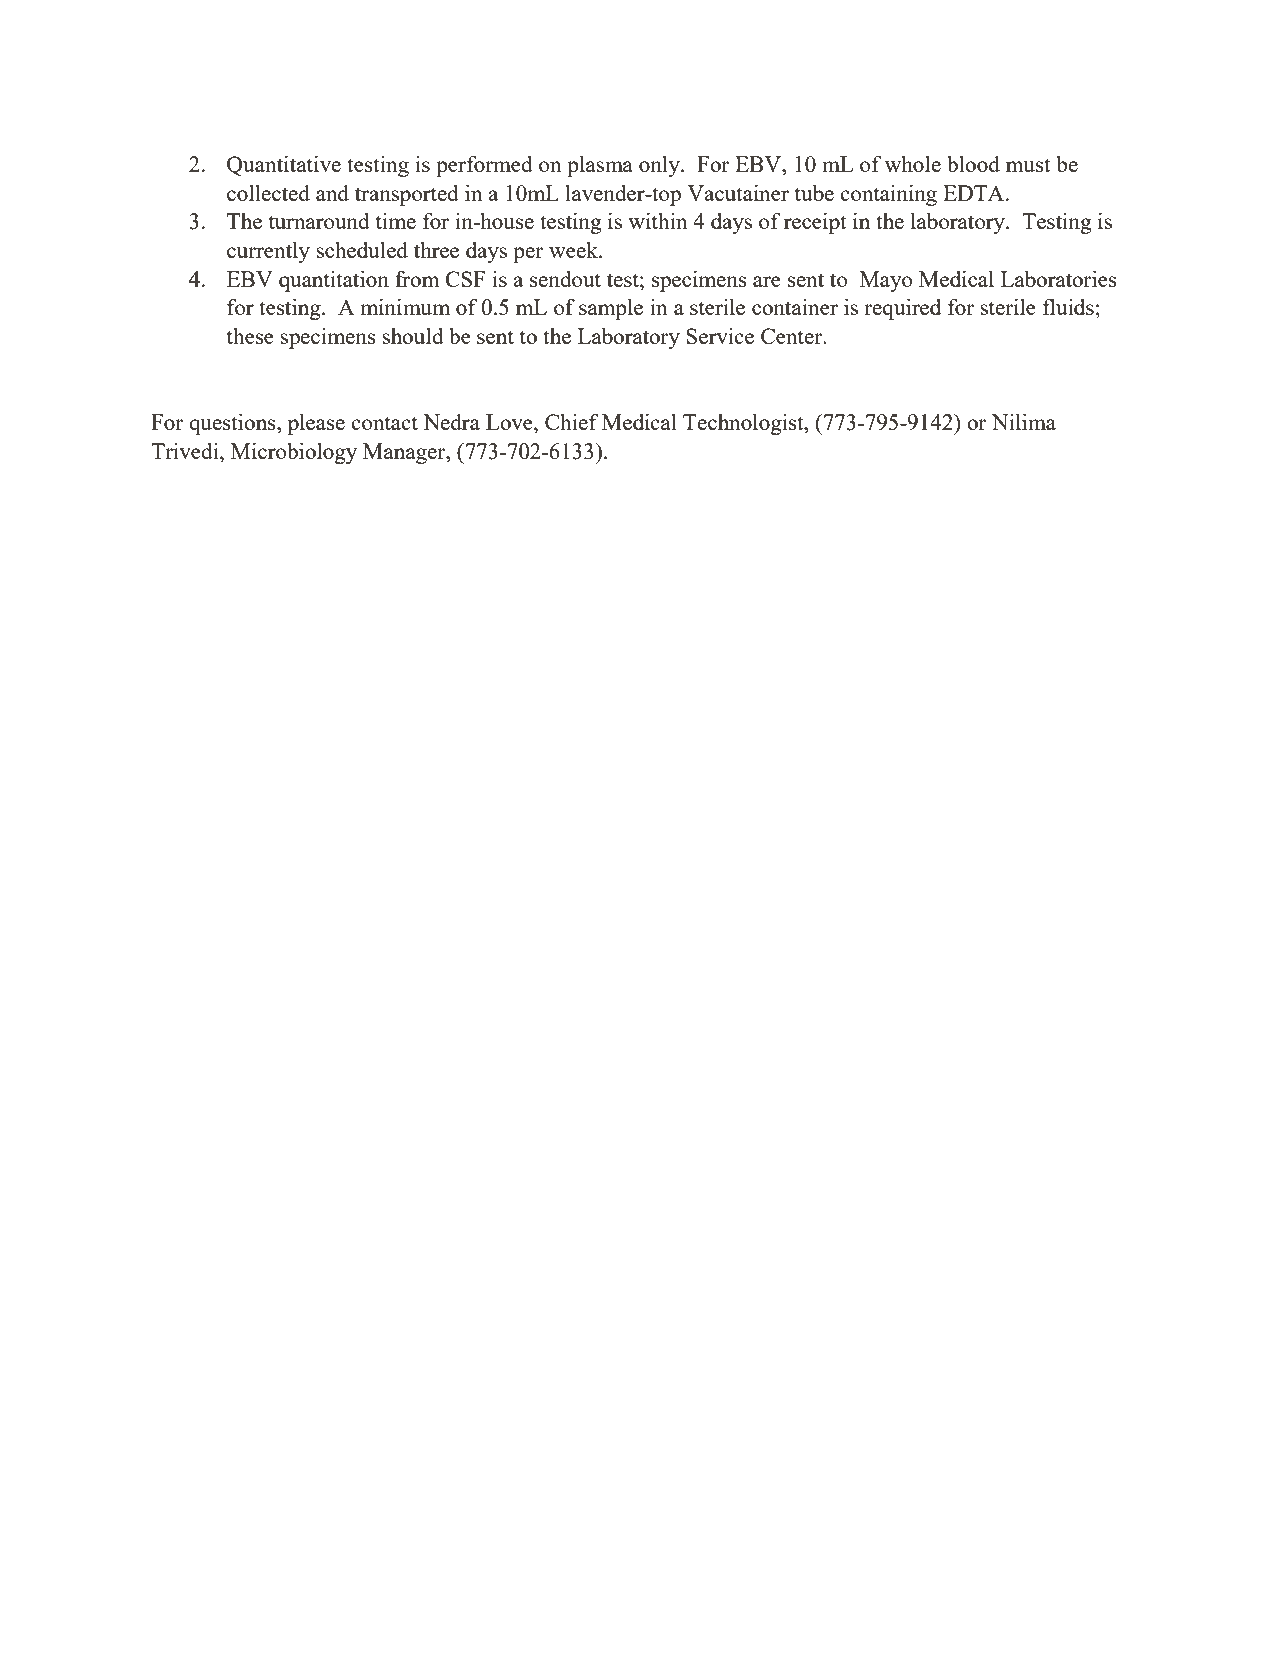  Describe the element at coordinates (316, 424) in the screenshot. I see `please` at that location.
